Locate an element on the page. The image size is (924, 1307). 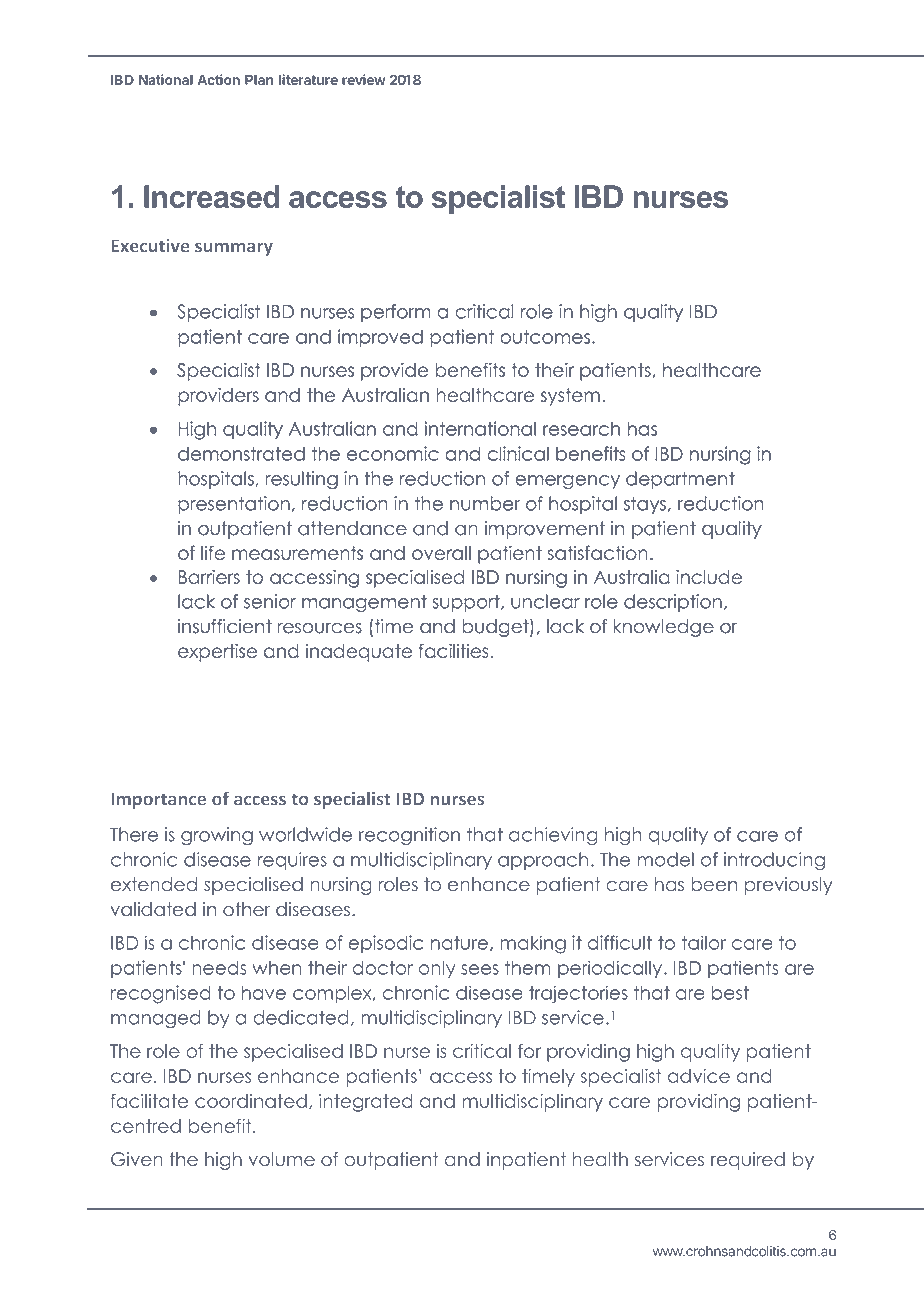
integrated is located at coordinates (366, 1103).
